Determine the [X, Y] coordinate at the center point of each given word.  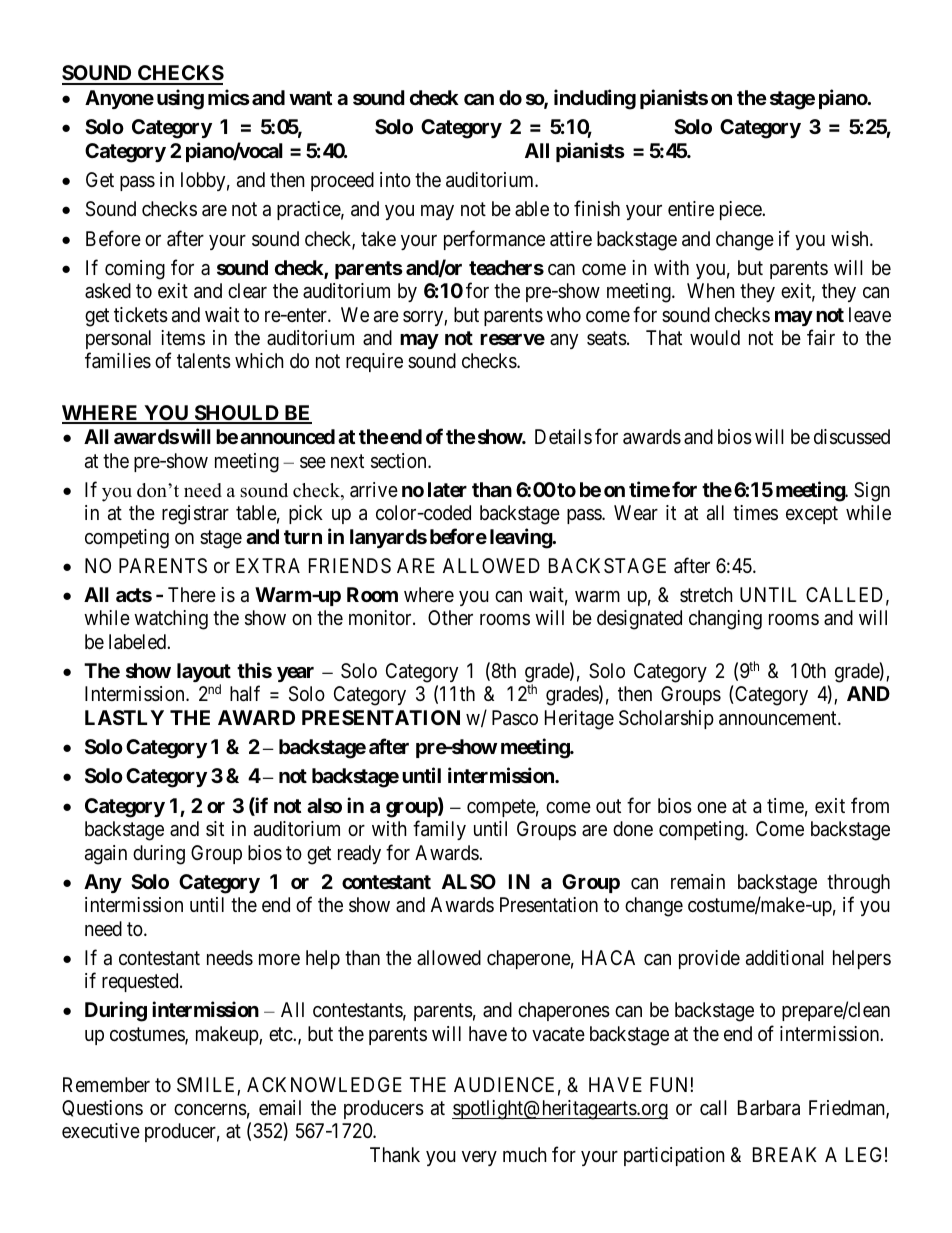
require [374, 362]
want [310, 98]
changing [725, 620]
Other [450, 617]
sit [215, 828]
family [439, 830]
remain [698, 882]
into [395, 179]
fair [821, 337]
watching [171, 620]
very [479, 1158]
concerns [210, 1110]
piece [741, 210]
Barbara [769, 1108]
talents [204, 361]
